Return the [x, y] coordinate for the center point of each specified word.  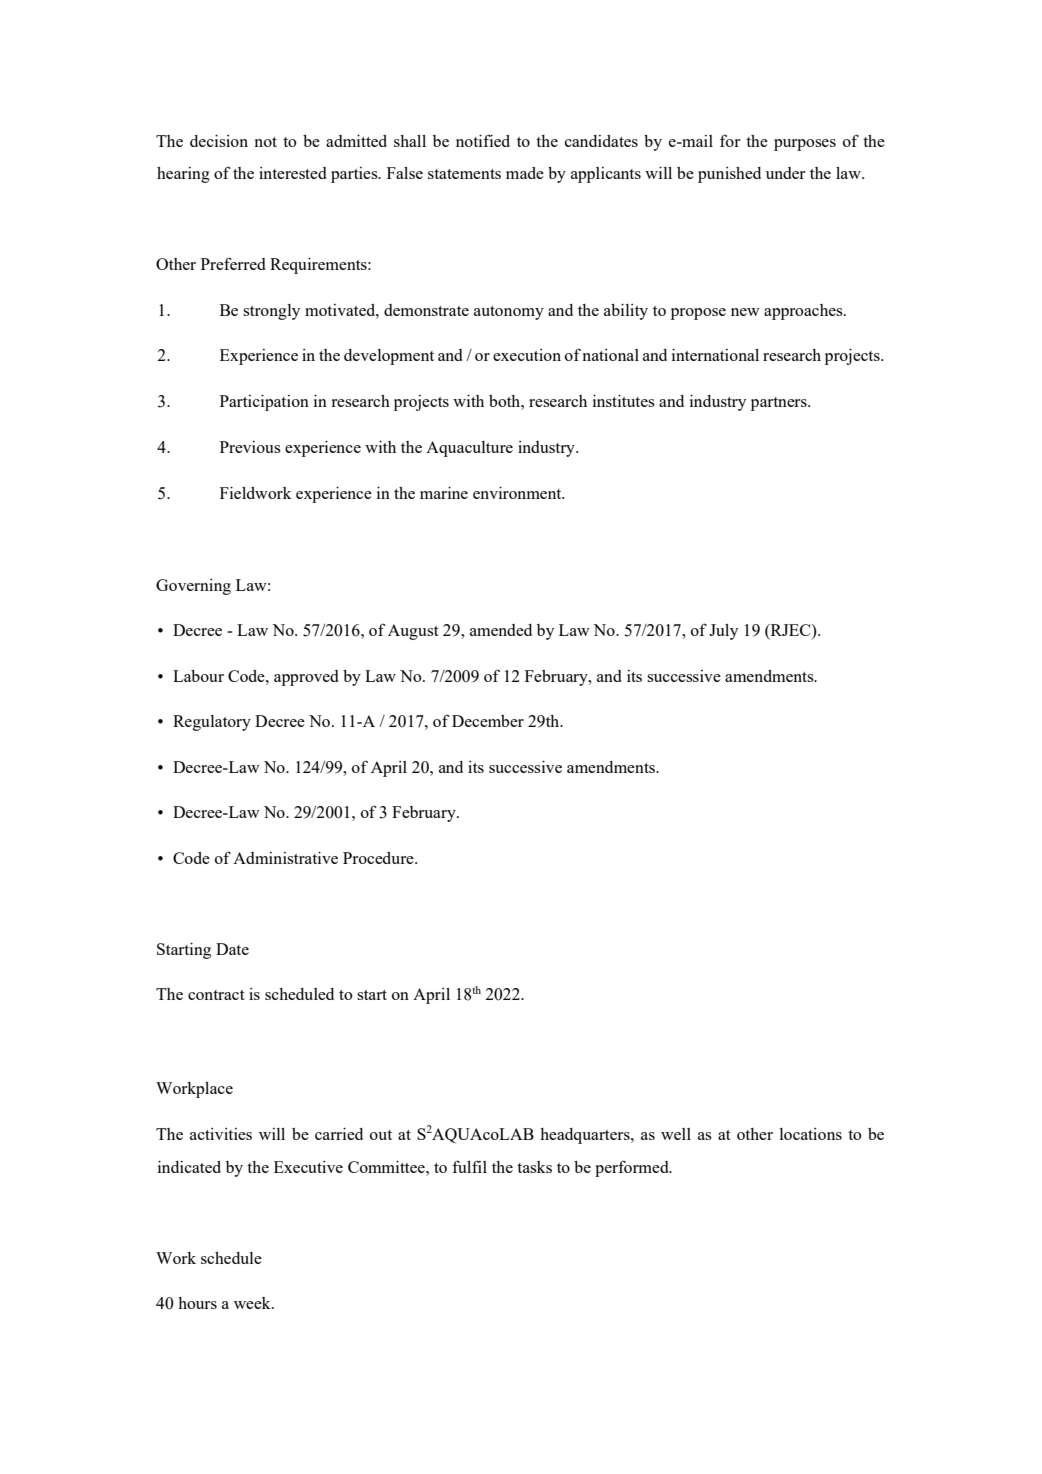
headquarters [586, 1136]
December [488, 721]
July [723, 632]
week [253, 1303]
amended [501, 630]
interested [293, 173]
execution [527, 355]
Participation [264, 403]
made [525, 173]
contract [216, 995]
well [676, 1134]
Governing [193, 587]
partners [780, 404]
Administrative [285, 858]
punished [729, 175]
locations [810, 1134]
